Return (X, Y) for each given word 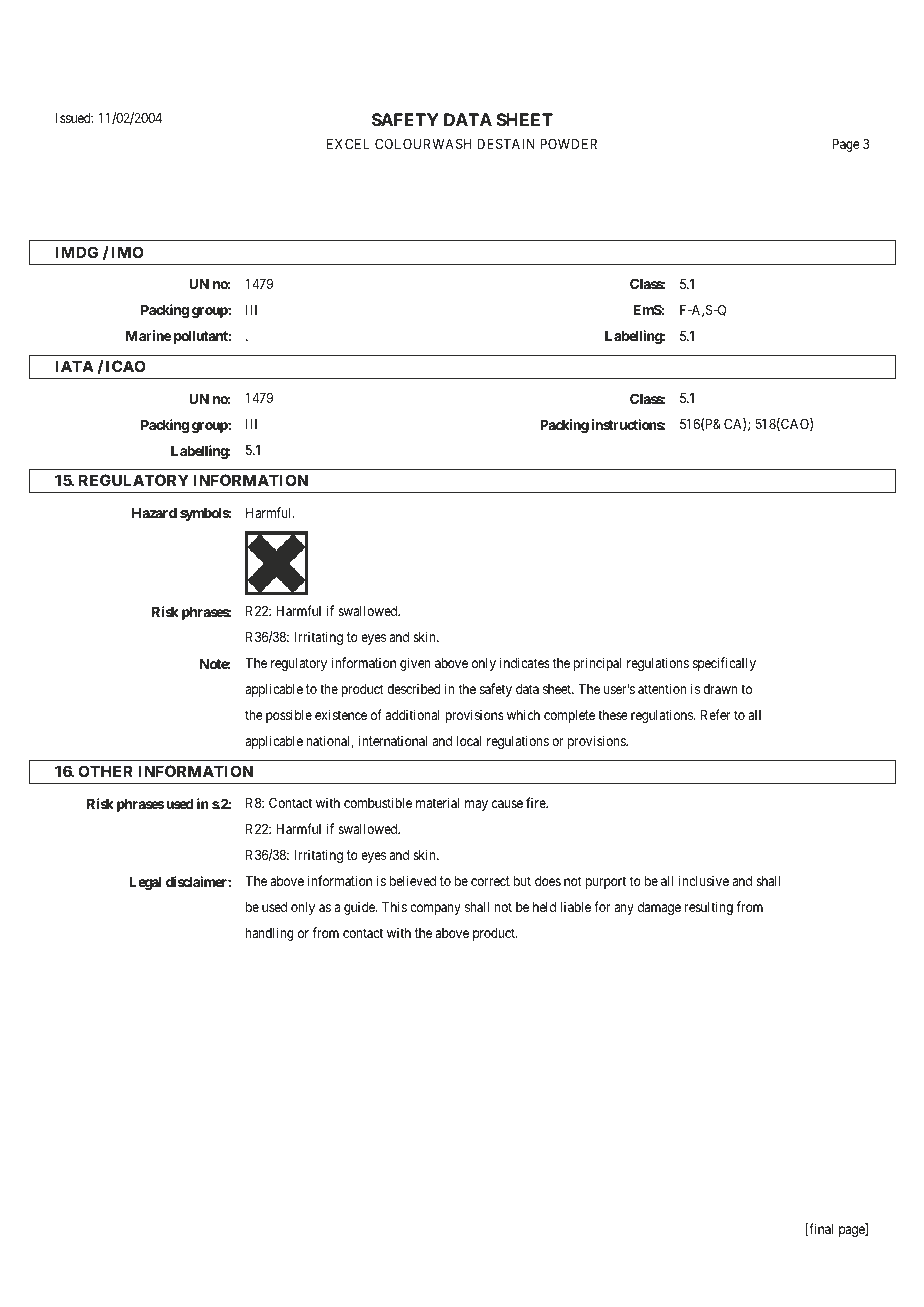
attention (662, 688)
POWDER (568, 143)
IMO (127, 252)
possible (289, 716)
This (394, 906)
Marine (149, 335)
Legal (145, 883)
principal (597, 664)
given (415, 664)
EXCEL (348, 143)
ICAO (125, 366)
